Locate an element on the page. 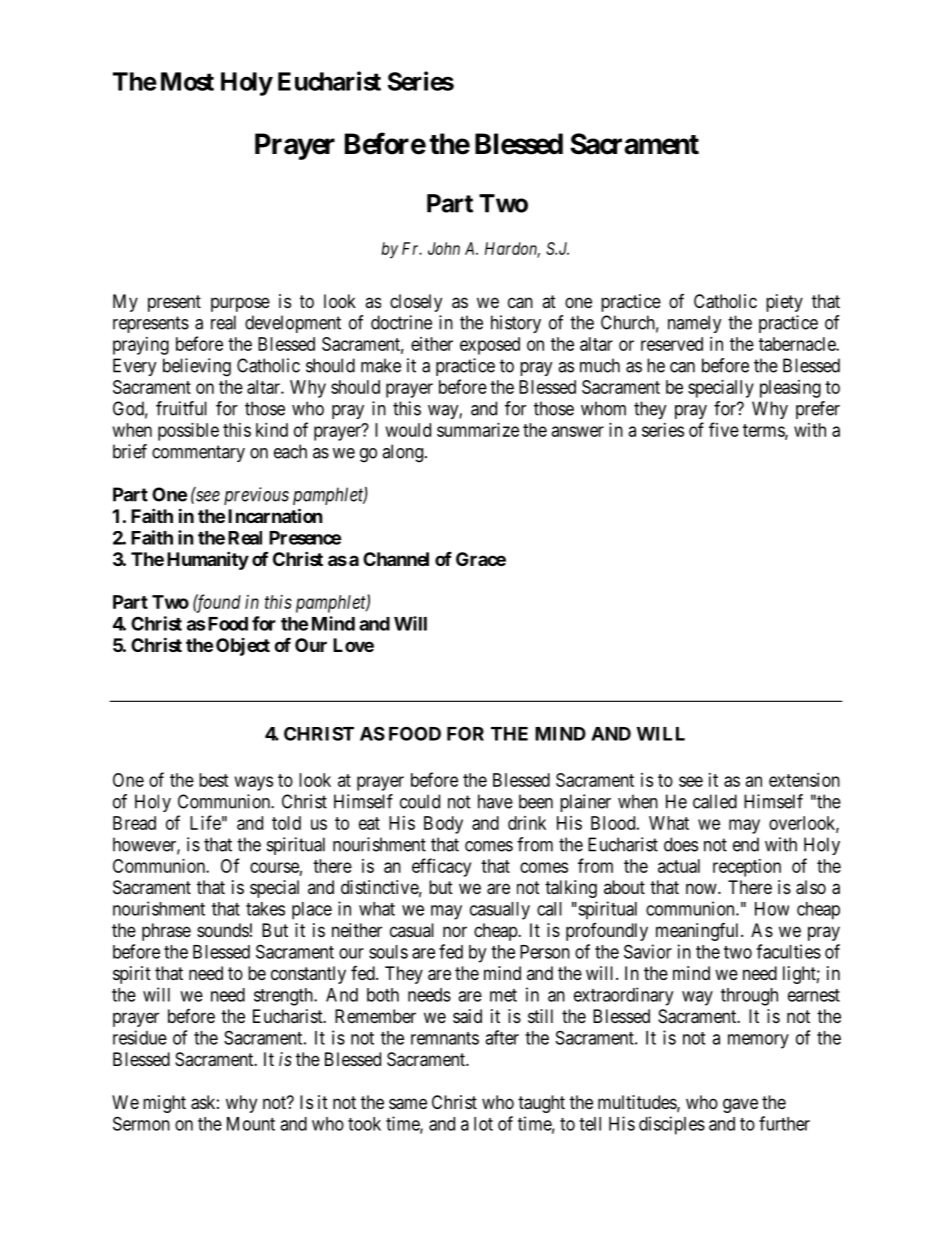 The image size is (952, 1233). Channel is located at coordinates (396, 559).
